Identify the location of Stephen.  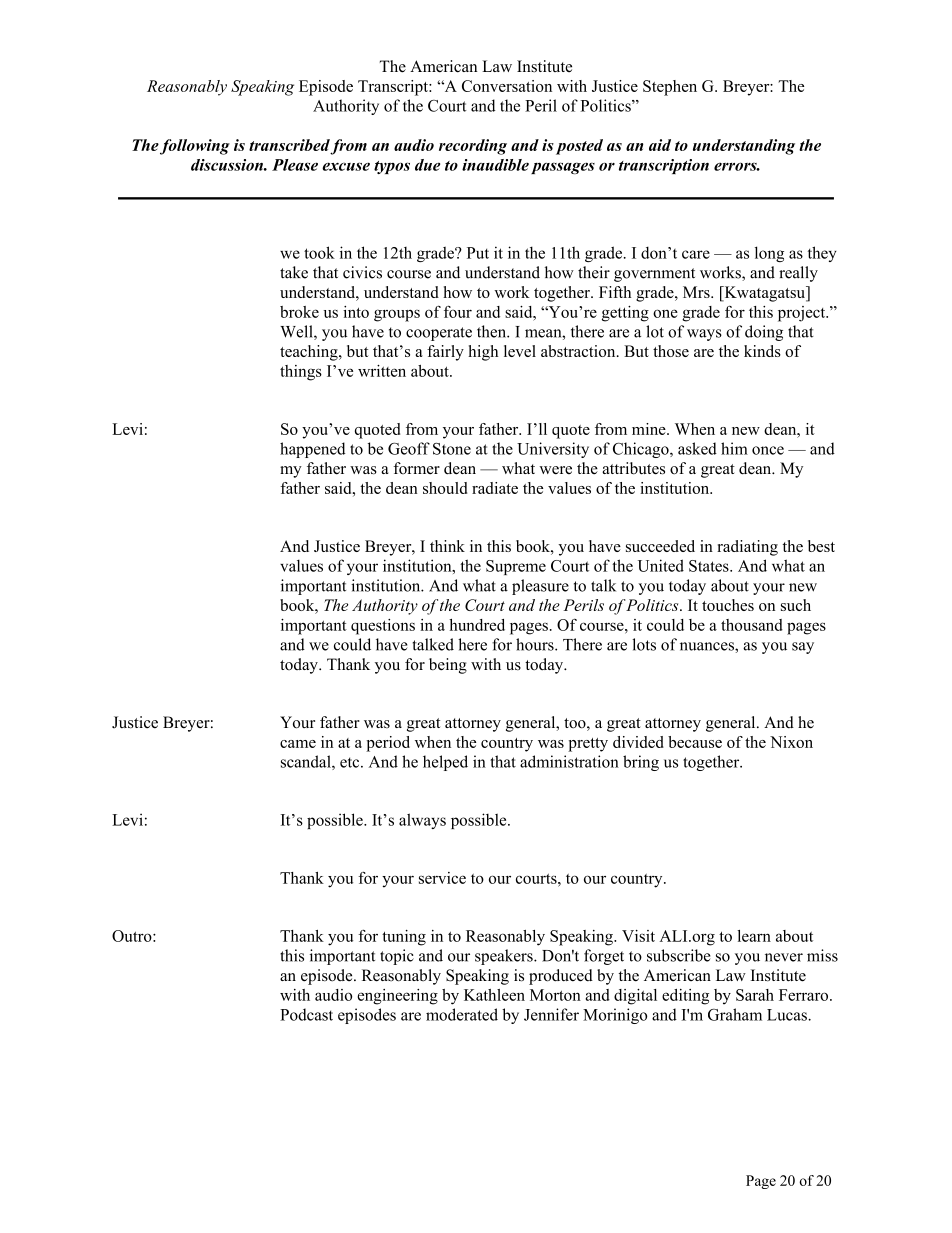
(670, 88).
